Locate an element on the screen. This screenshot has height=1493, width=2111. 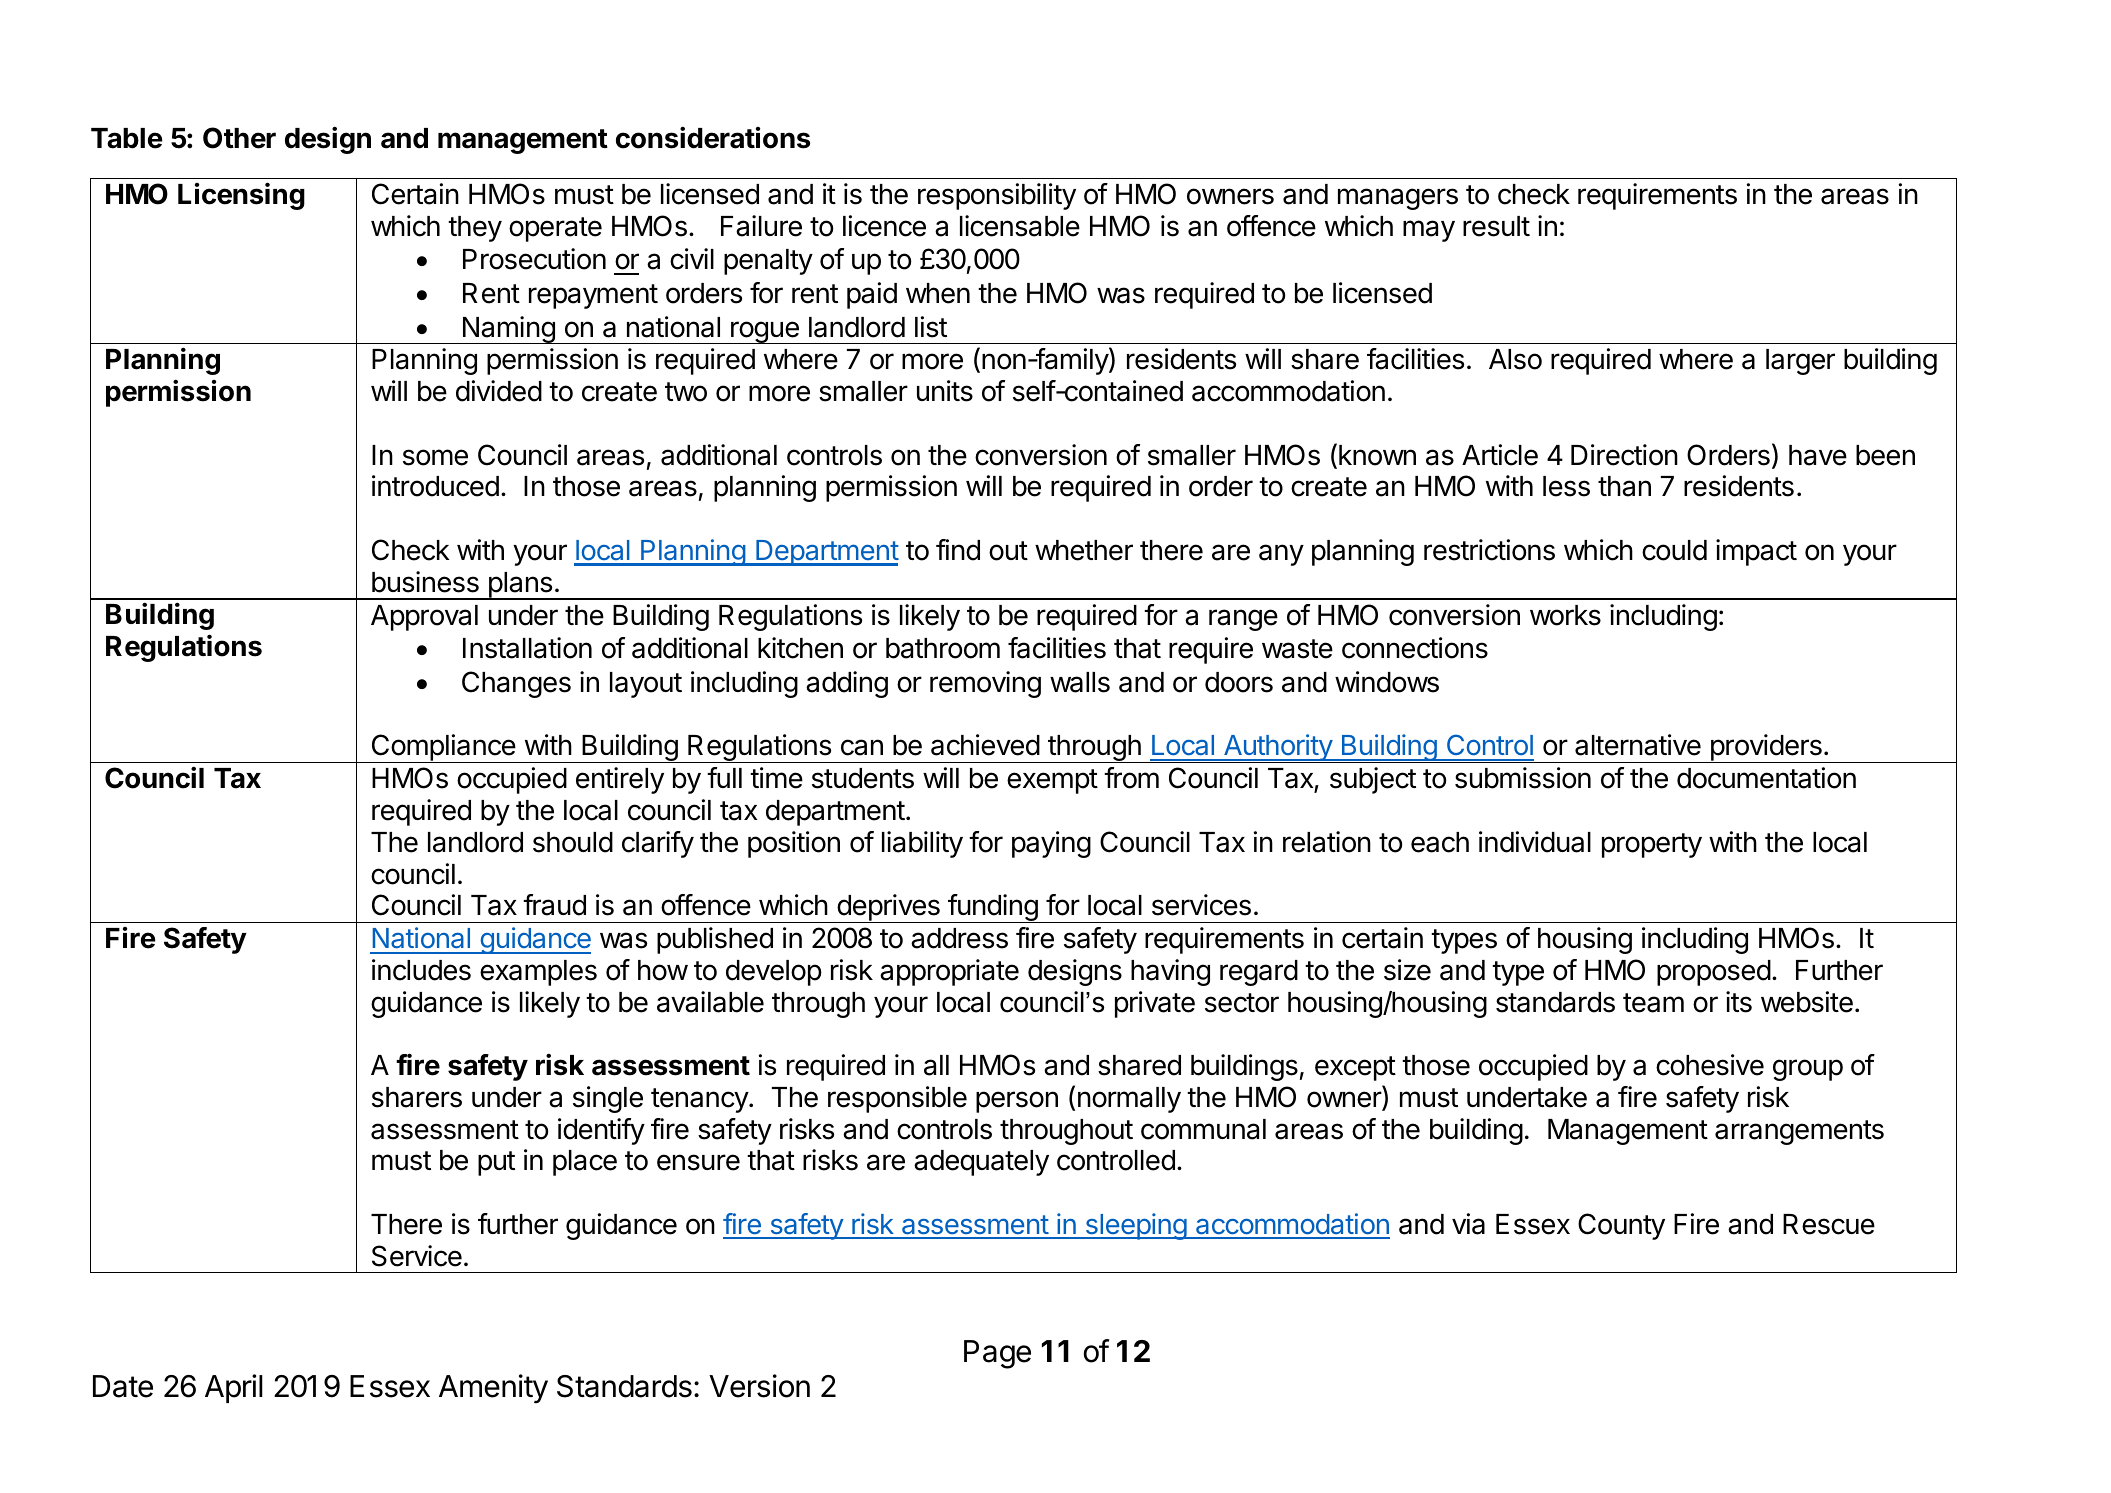
Compliance is located at coordinates (443, 748).
